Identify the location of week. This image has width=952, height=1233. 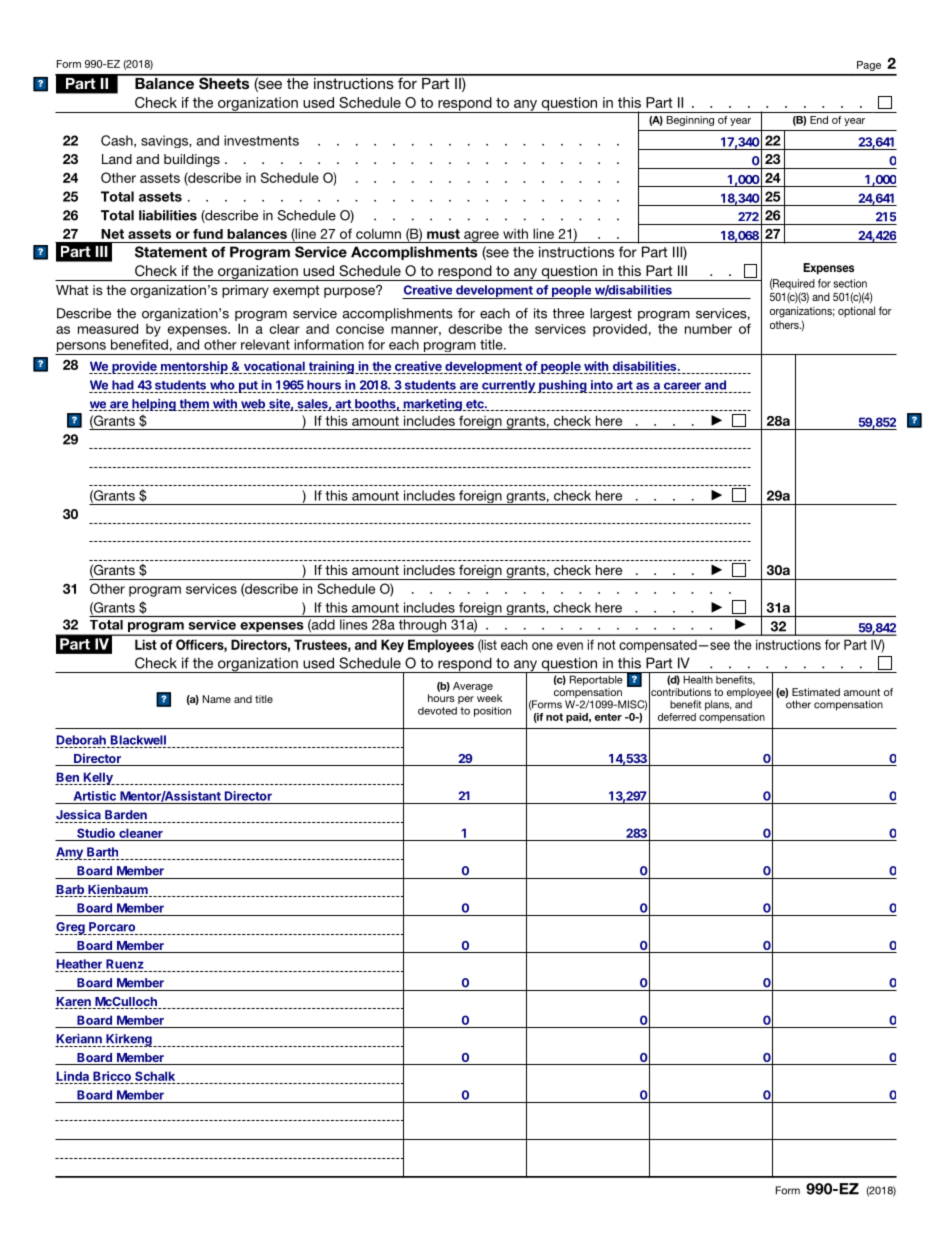
(489, 698).
